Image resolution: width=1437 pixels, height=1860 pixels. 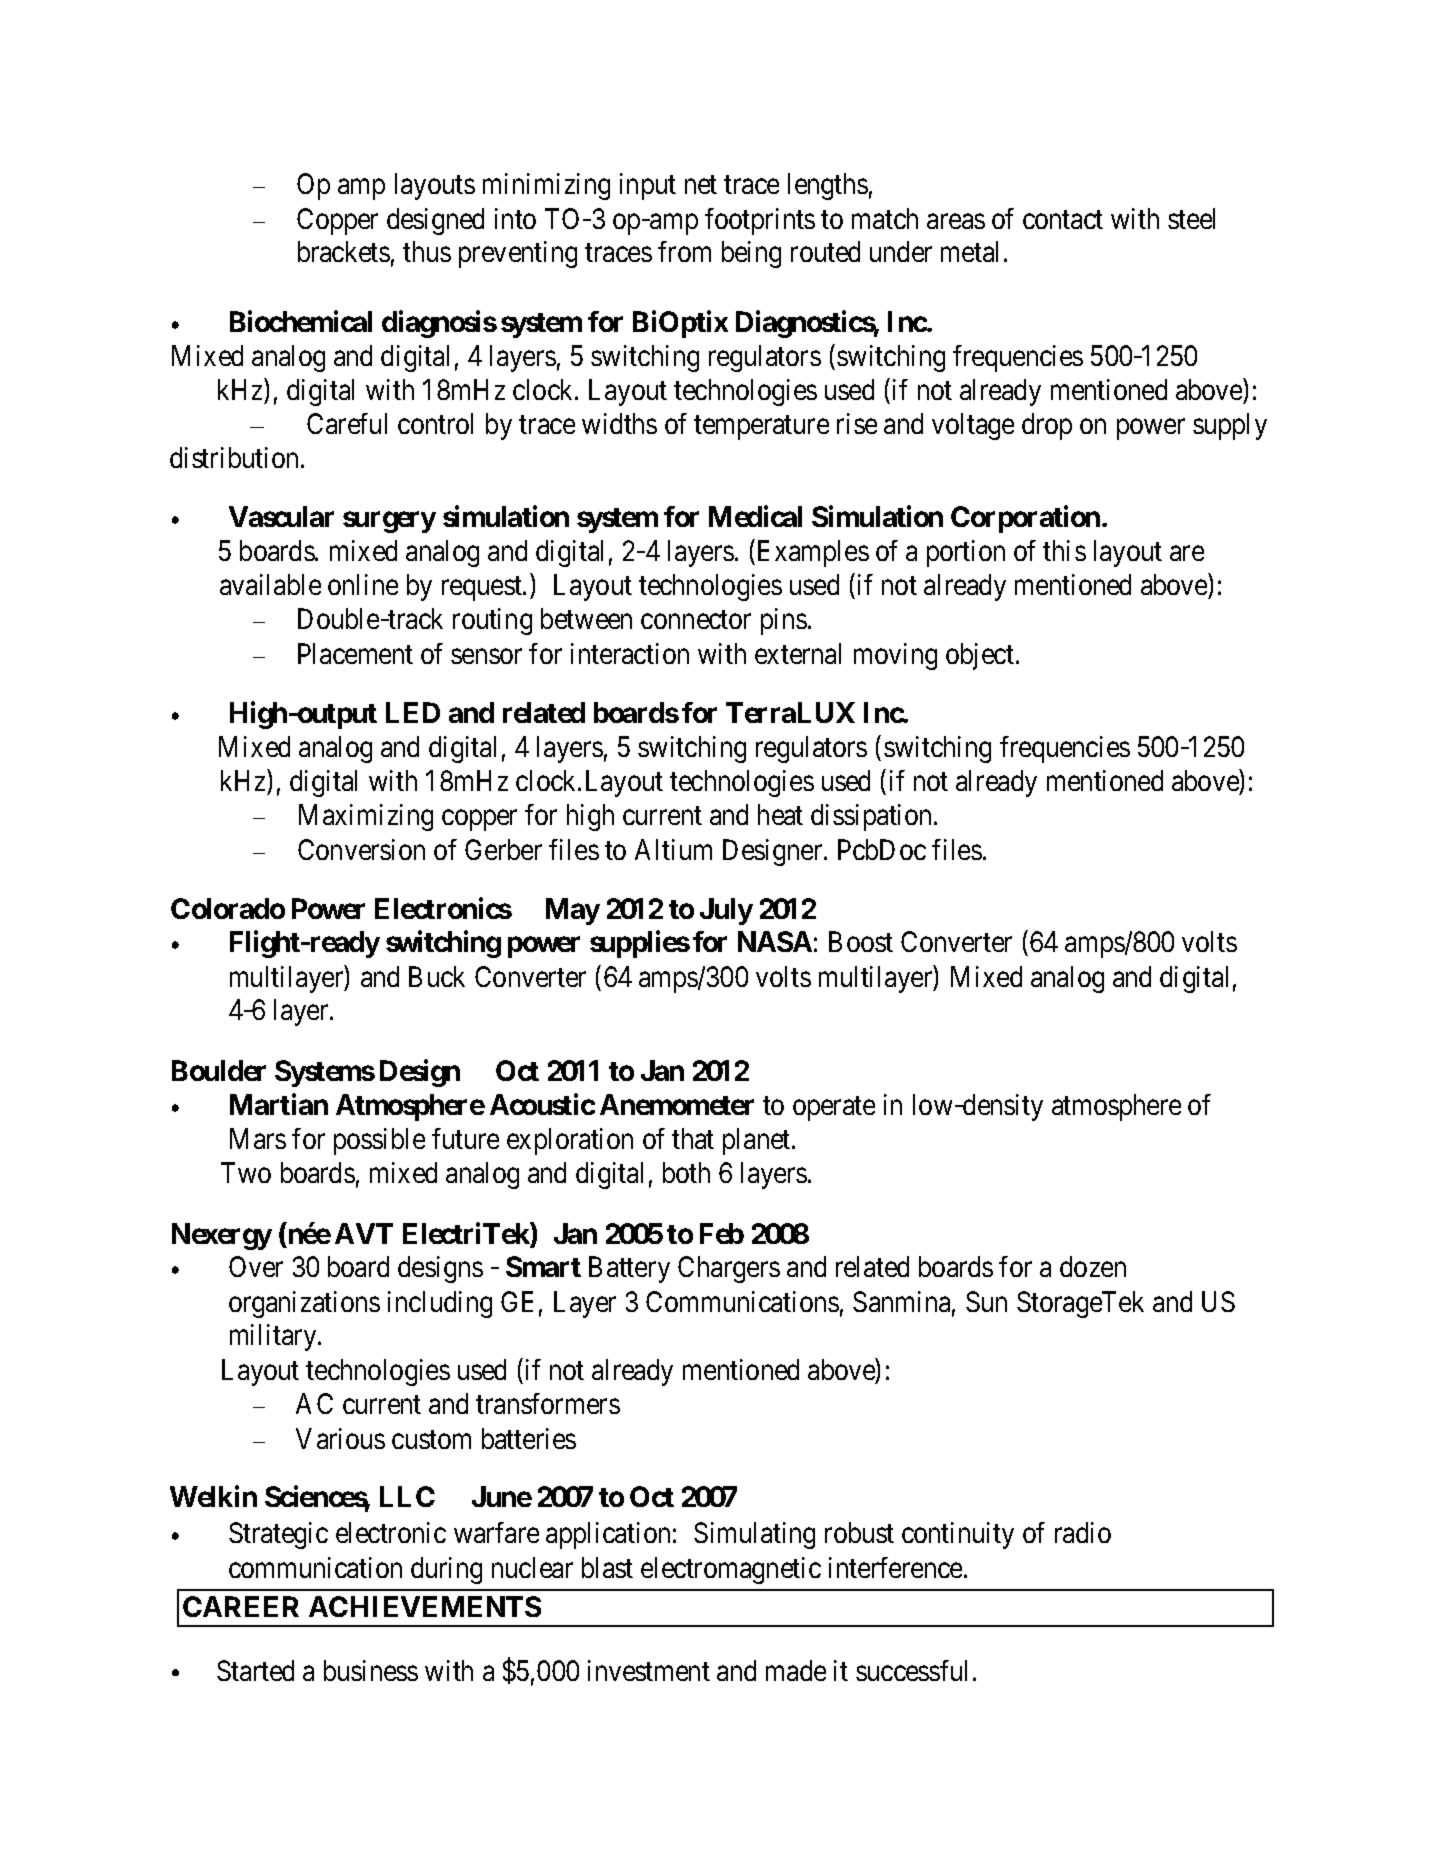 What do you see at coordinates (755, 516) in the image?
I see `Medical` at bounding box center [755, 516].
